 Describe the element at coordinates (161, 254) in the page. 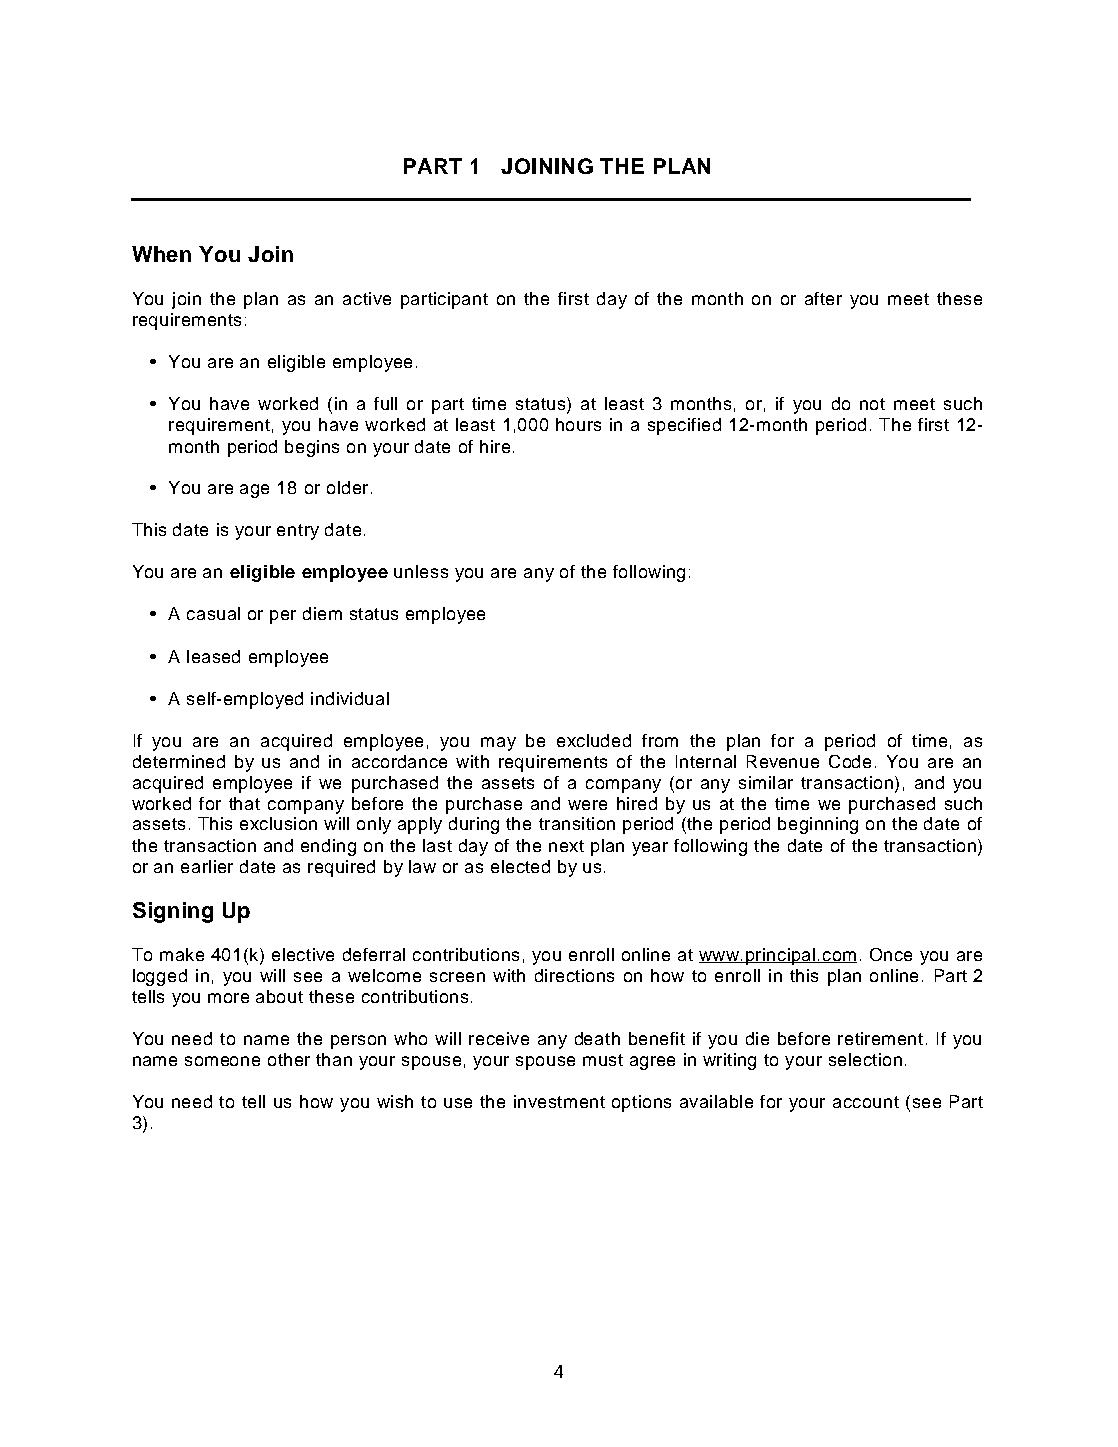

I see `When` at that location.
